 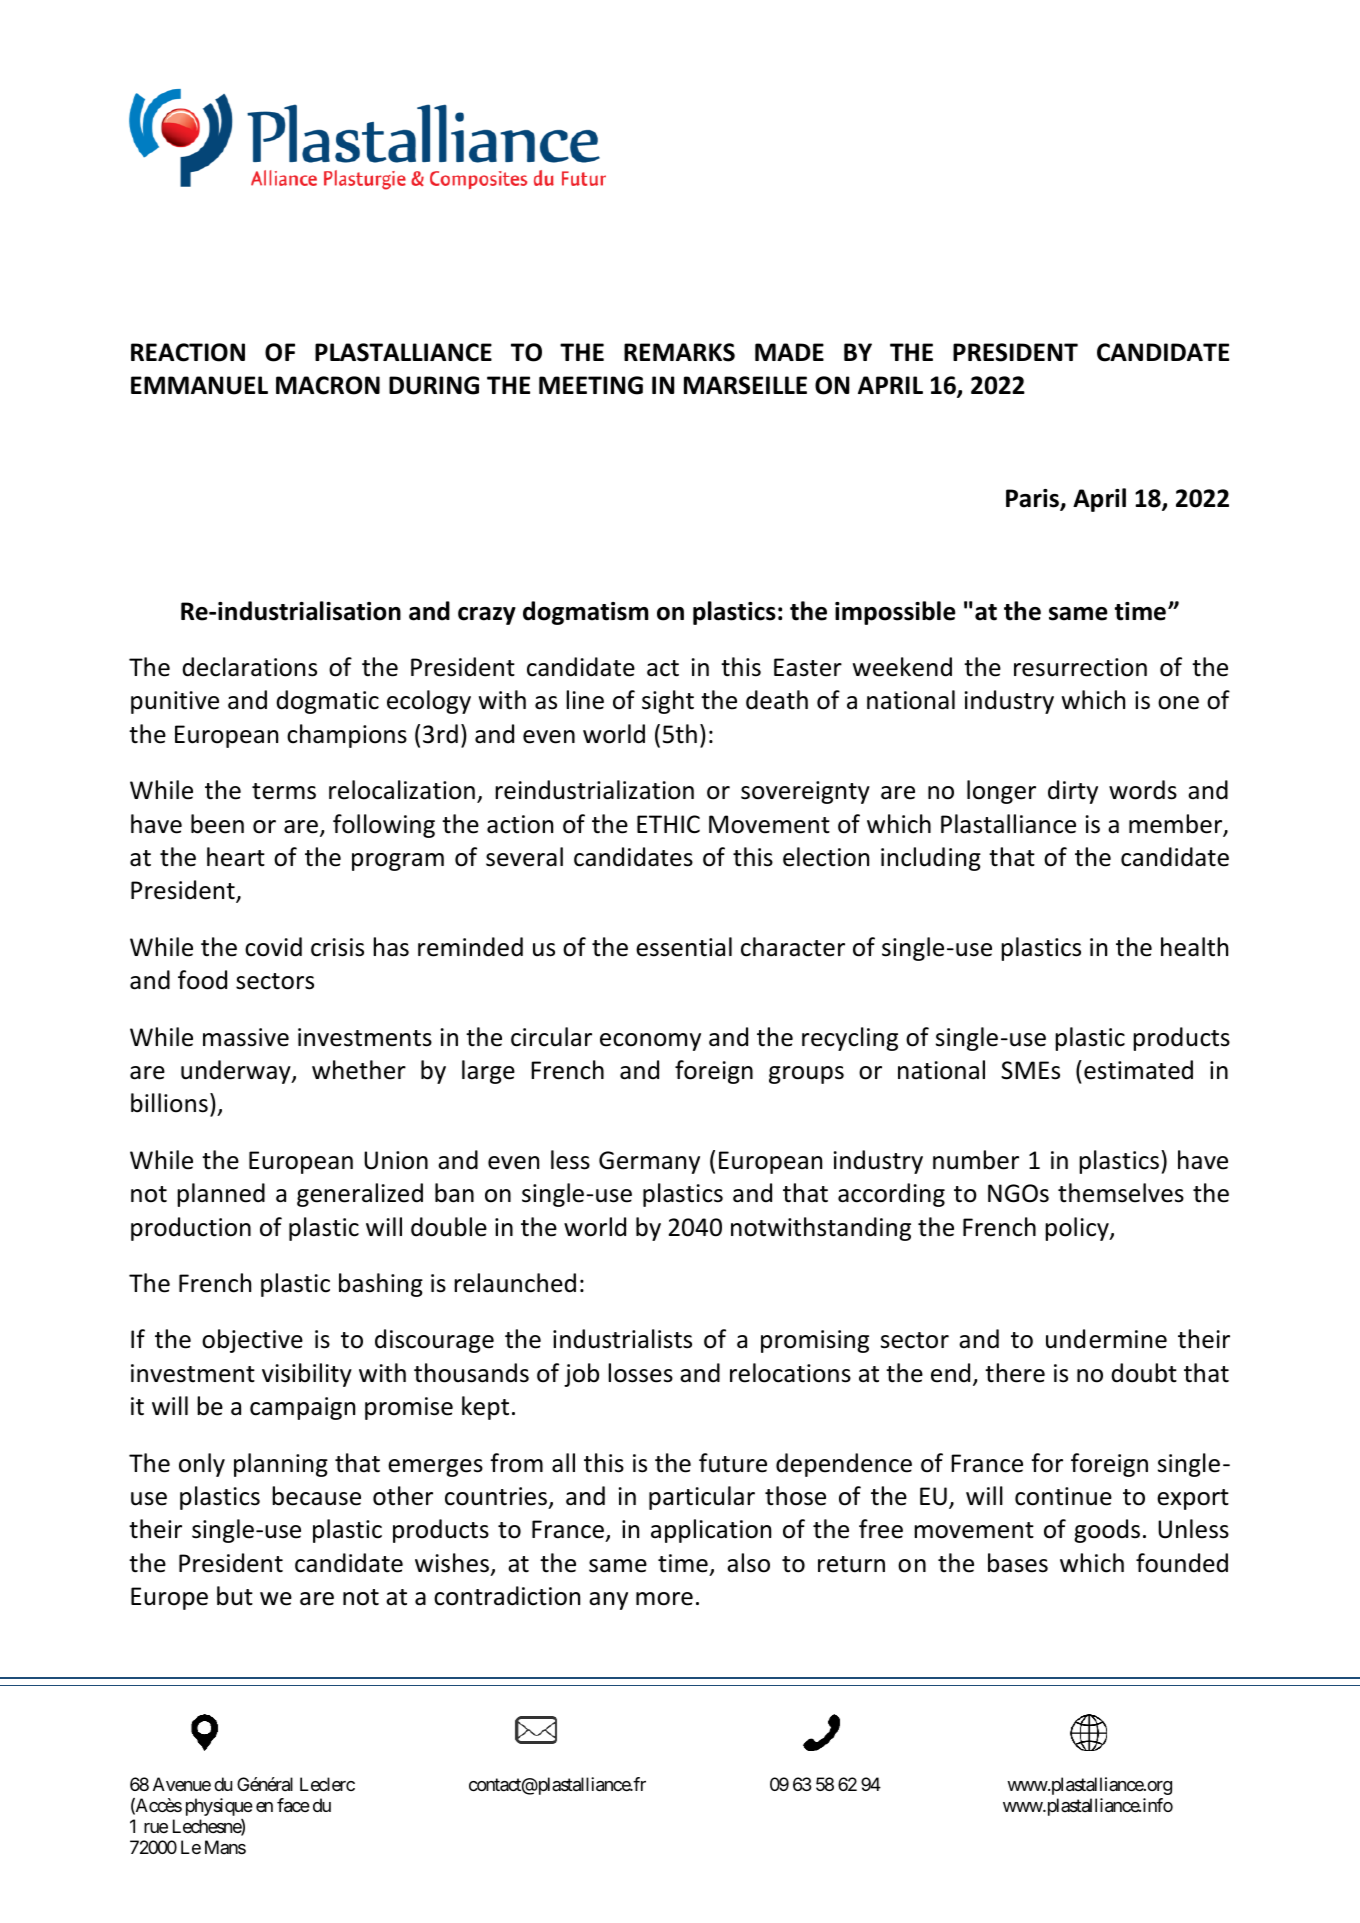 I want to click on face, so click(x=293, y=1805).
